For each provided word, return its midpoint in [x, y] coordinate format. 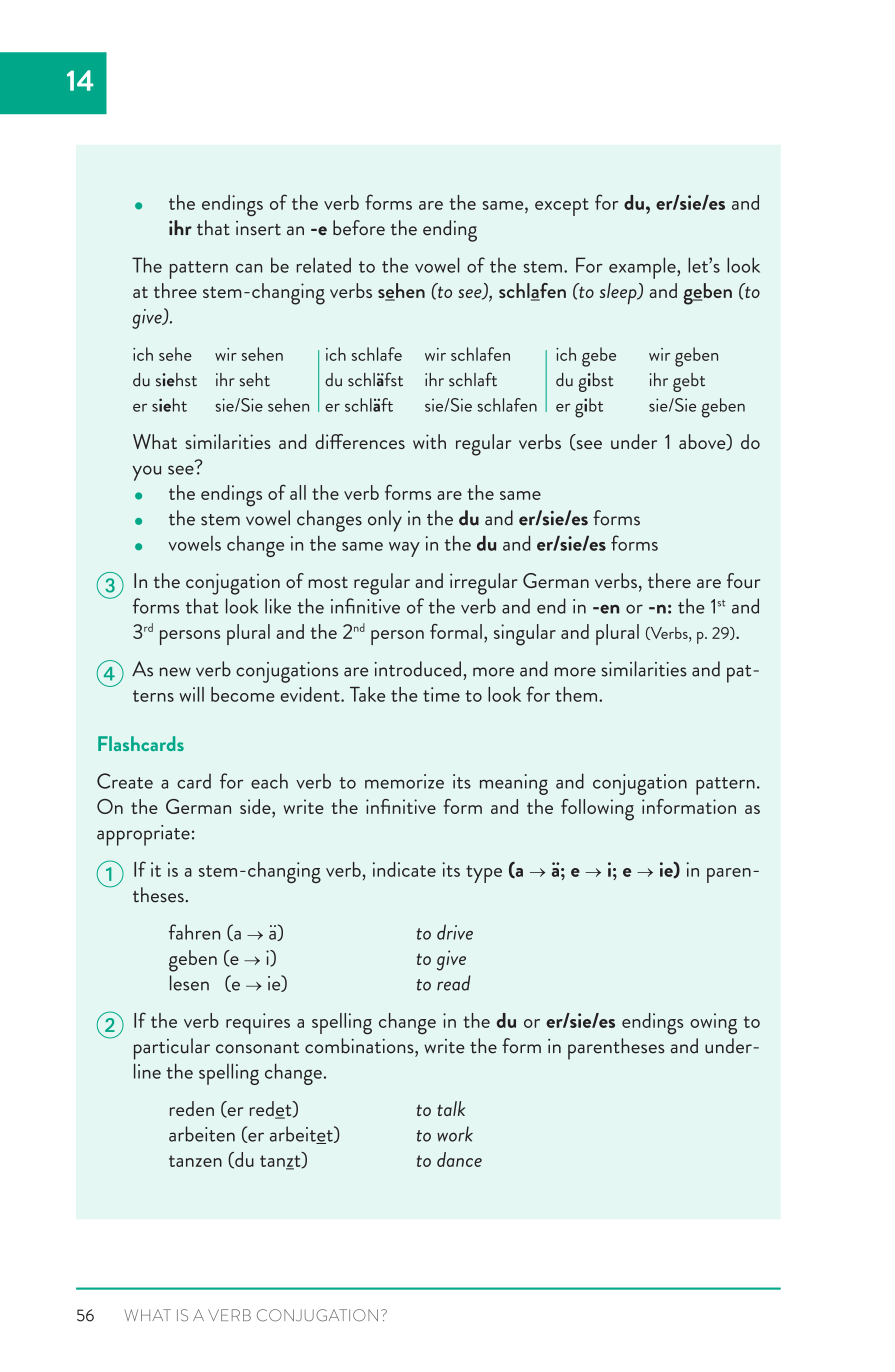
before [359, 228]
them [577, 694]
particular [172, 1049]
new [175, 672]
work [455, 1134]
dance [459, 1159]
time [441, 694]
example [643, 268]
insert [258, 228]
